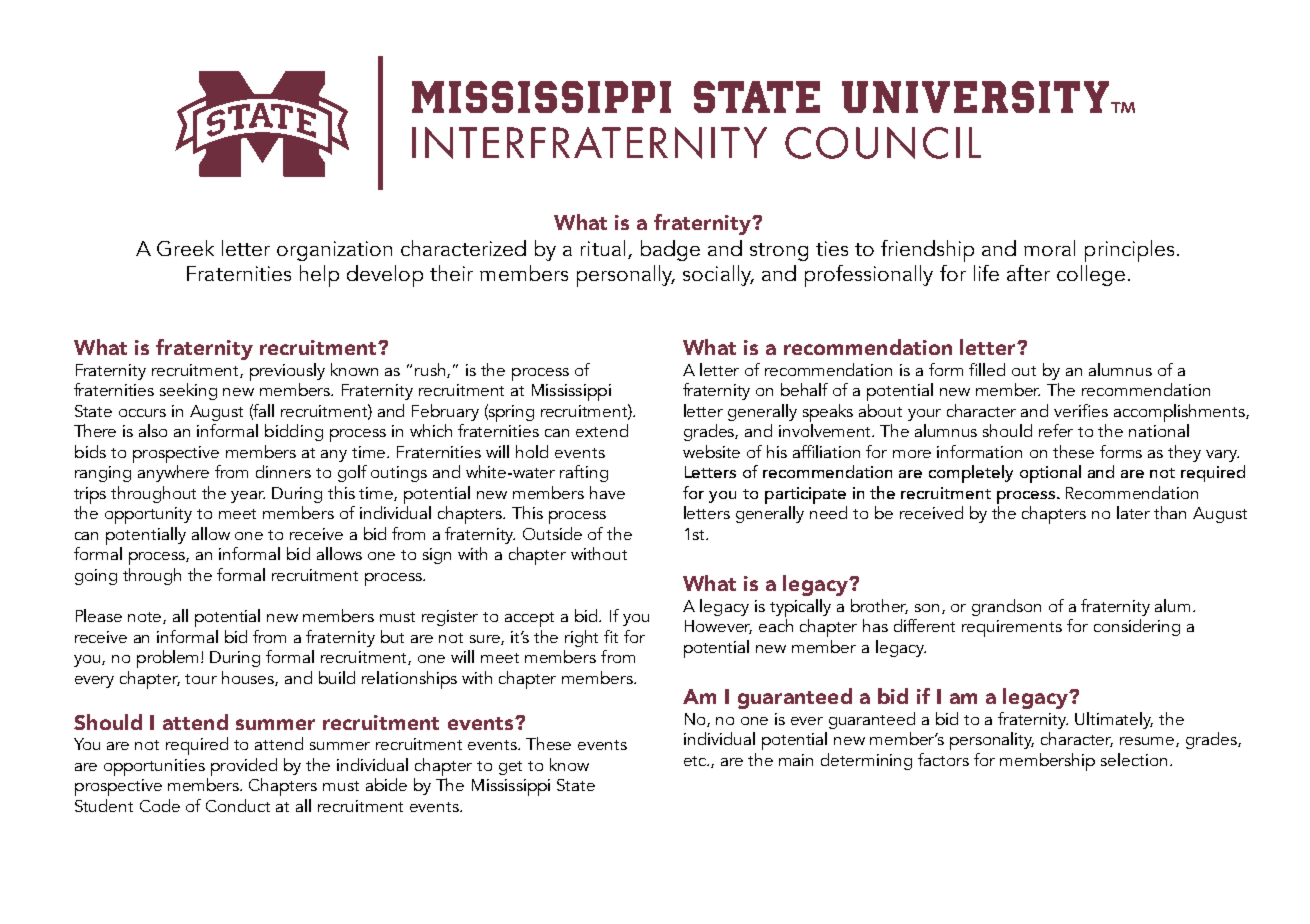 The width and height of the screenshot is (1310, 924). What do you see at coordinates (696, 761) in the screenshot?
I see `etc` at bounding box center [696, 761].
